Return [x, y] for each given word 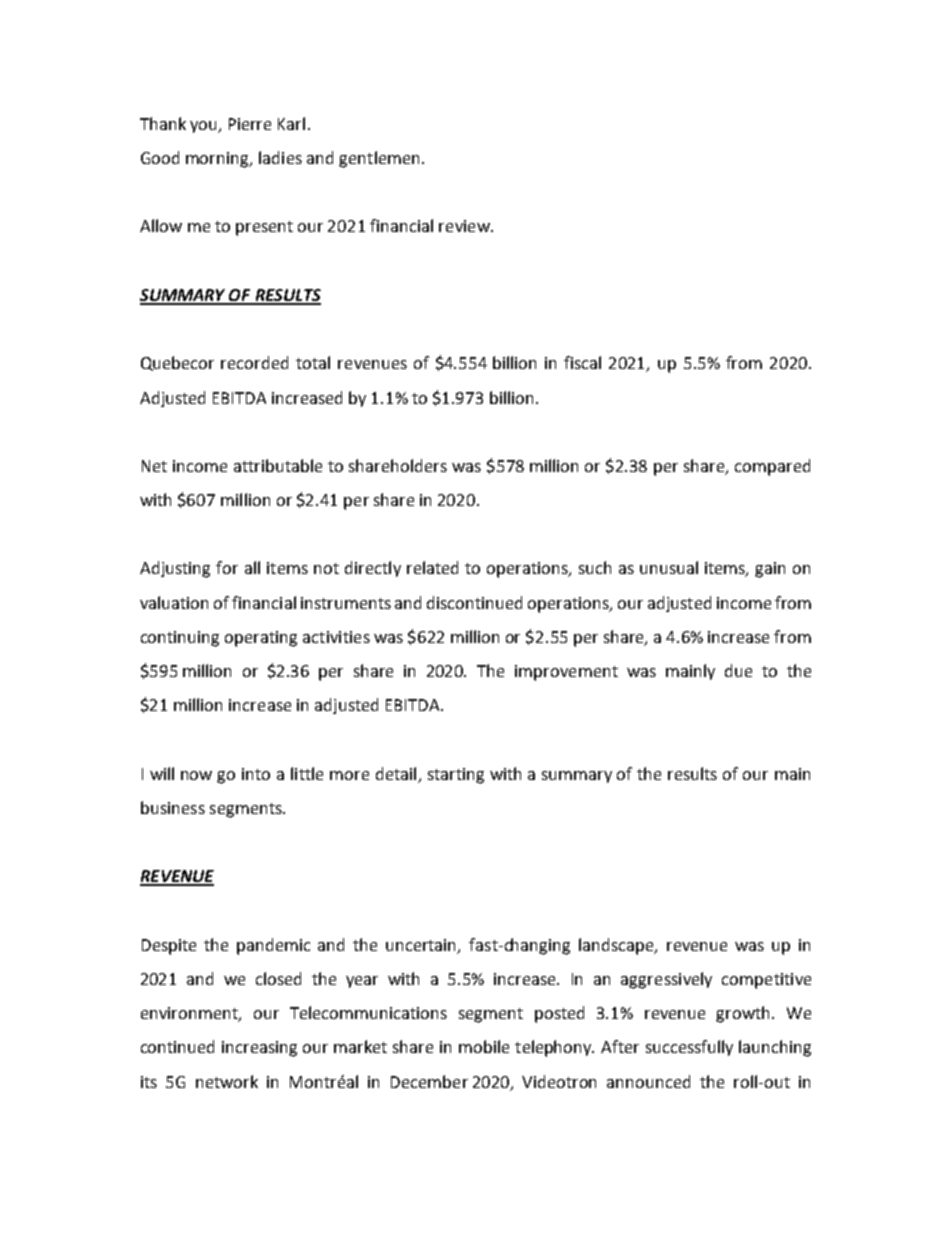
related [432, 567]
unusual [669, 567]
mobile [484, 1046]
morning [219, 160]
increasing [259, 1049]
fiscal [582, 362]
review [465, 226]
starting [456, 776]
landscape [617, 946]
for [227, 567]
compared [772, 467]
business [173, 807]
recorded [254, 362]
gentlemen [379, 159]
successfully [689, 1048]
